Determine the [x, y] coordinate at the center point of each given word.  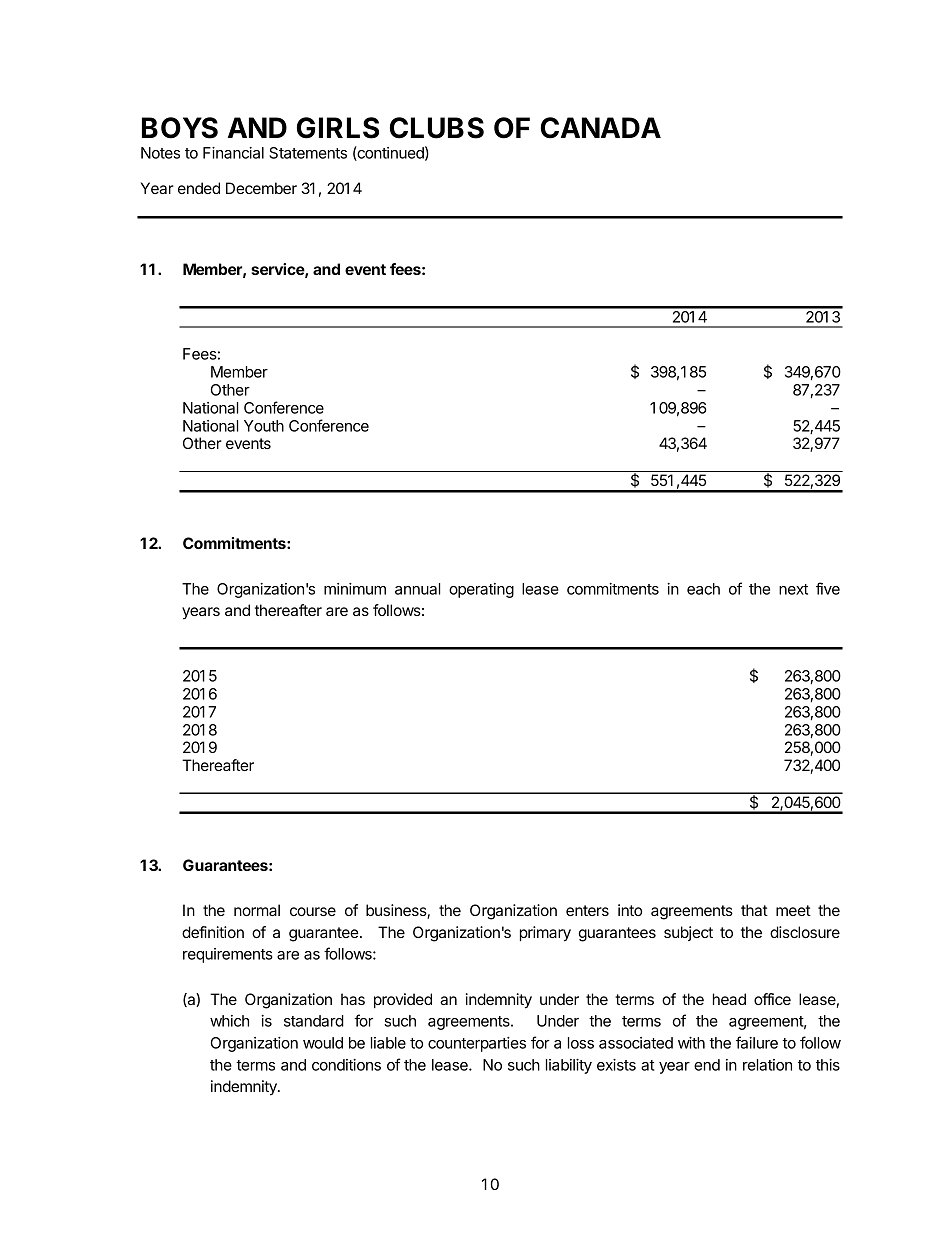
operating [481, 590]
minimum [355, 589]
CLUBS [437, 128]
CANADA [601, 128]
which [229, 1021]
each [703, 589]
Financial [233, 153]
